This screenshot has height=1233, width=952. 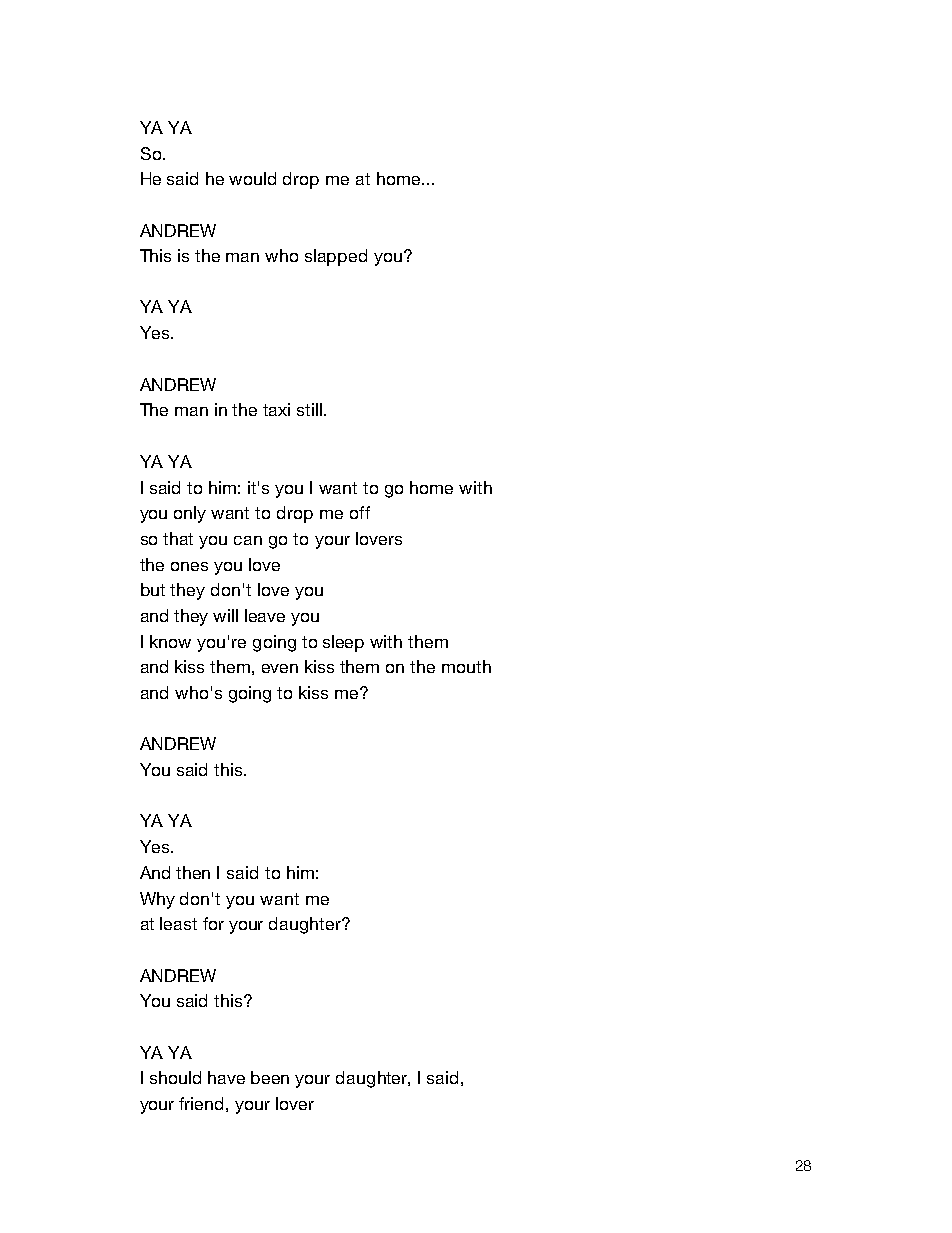 What do you see at coordinates (193, 872) in the screenshot?
I see `then` at bounding box center [193, 872].
